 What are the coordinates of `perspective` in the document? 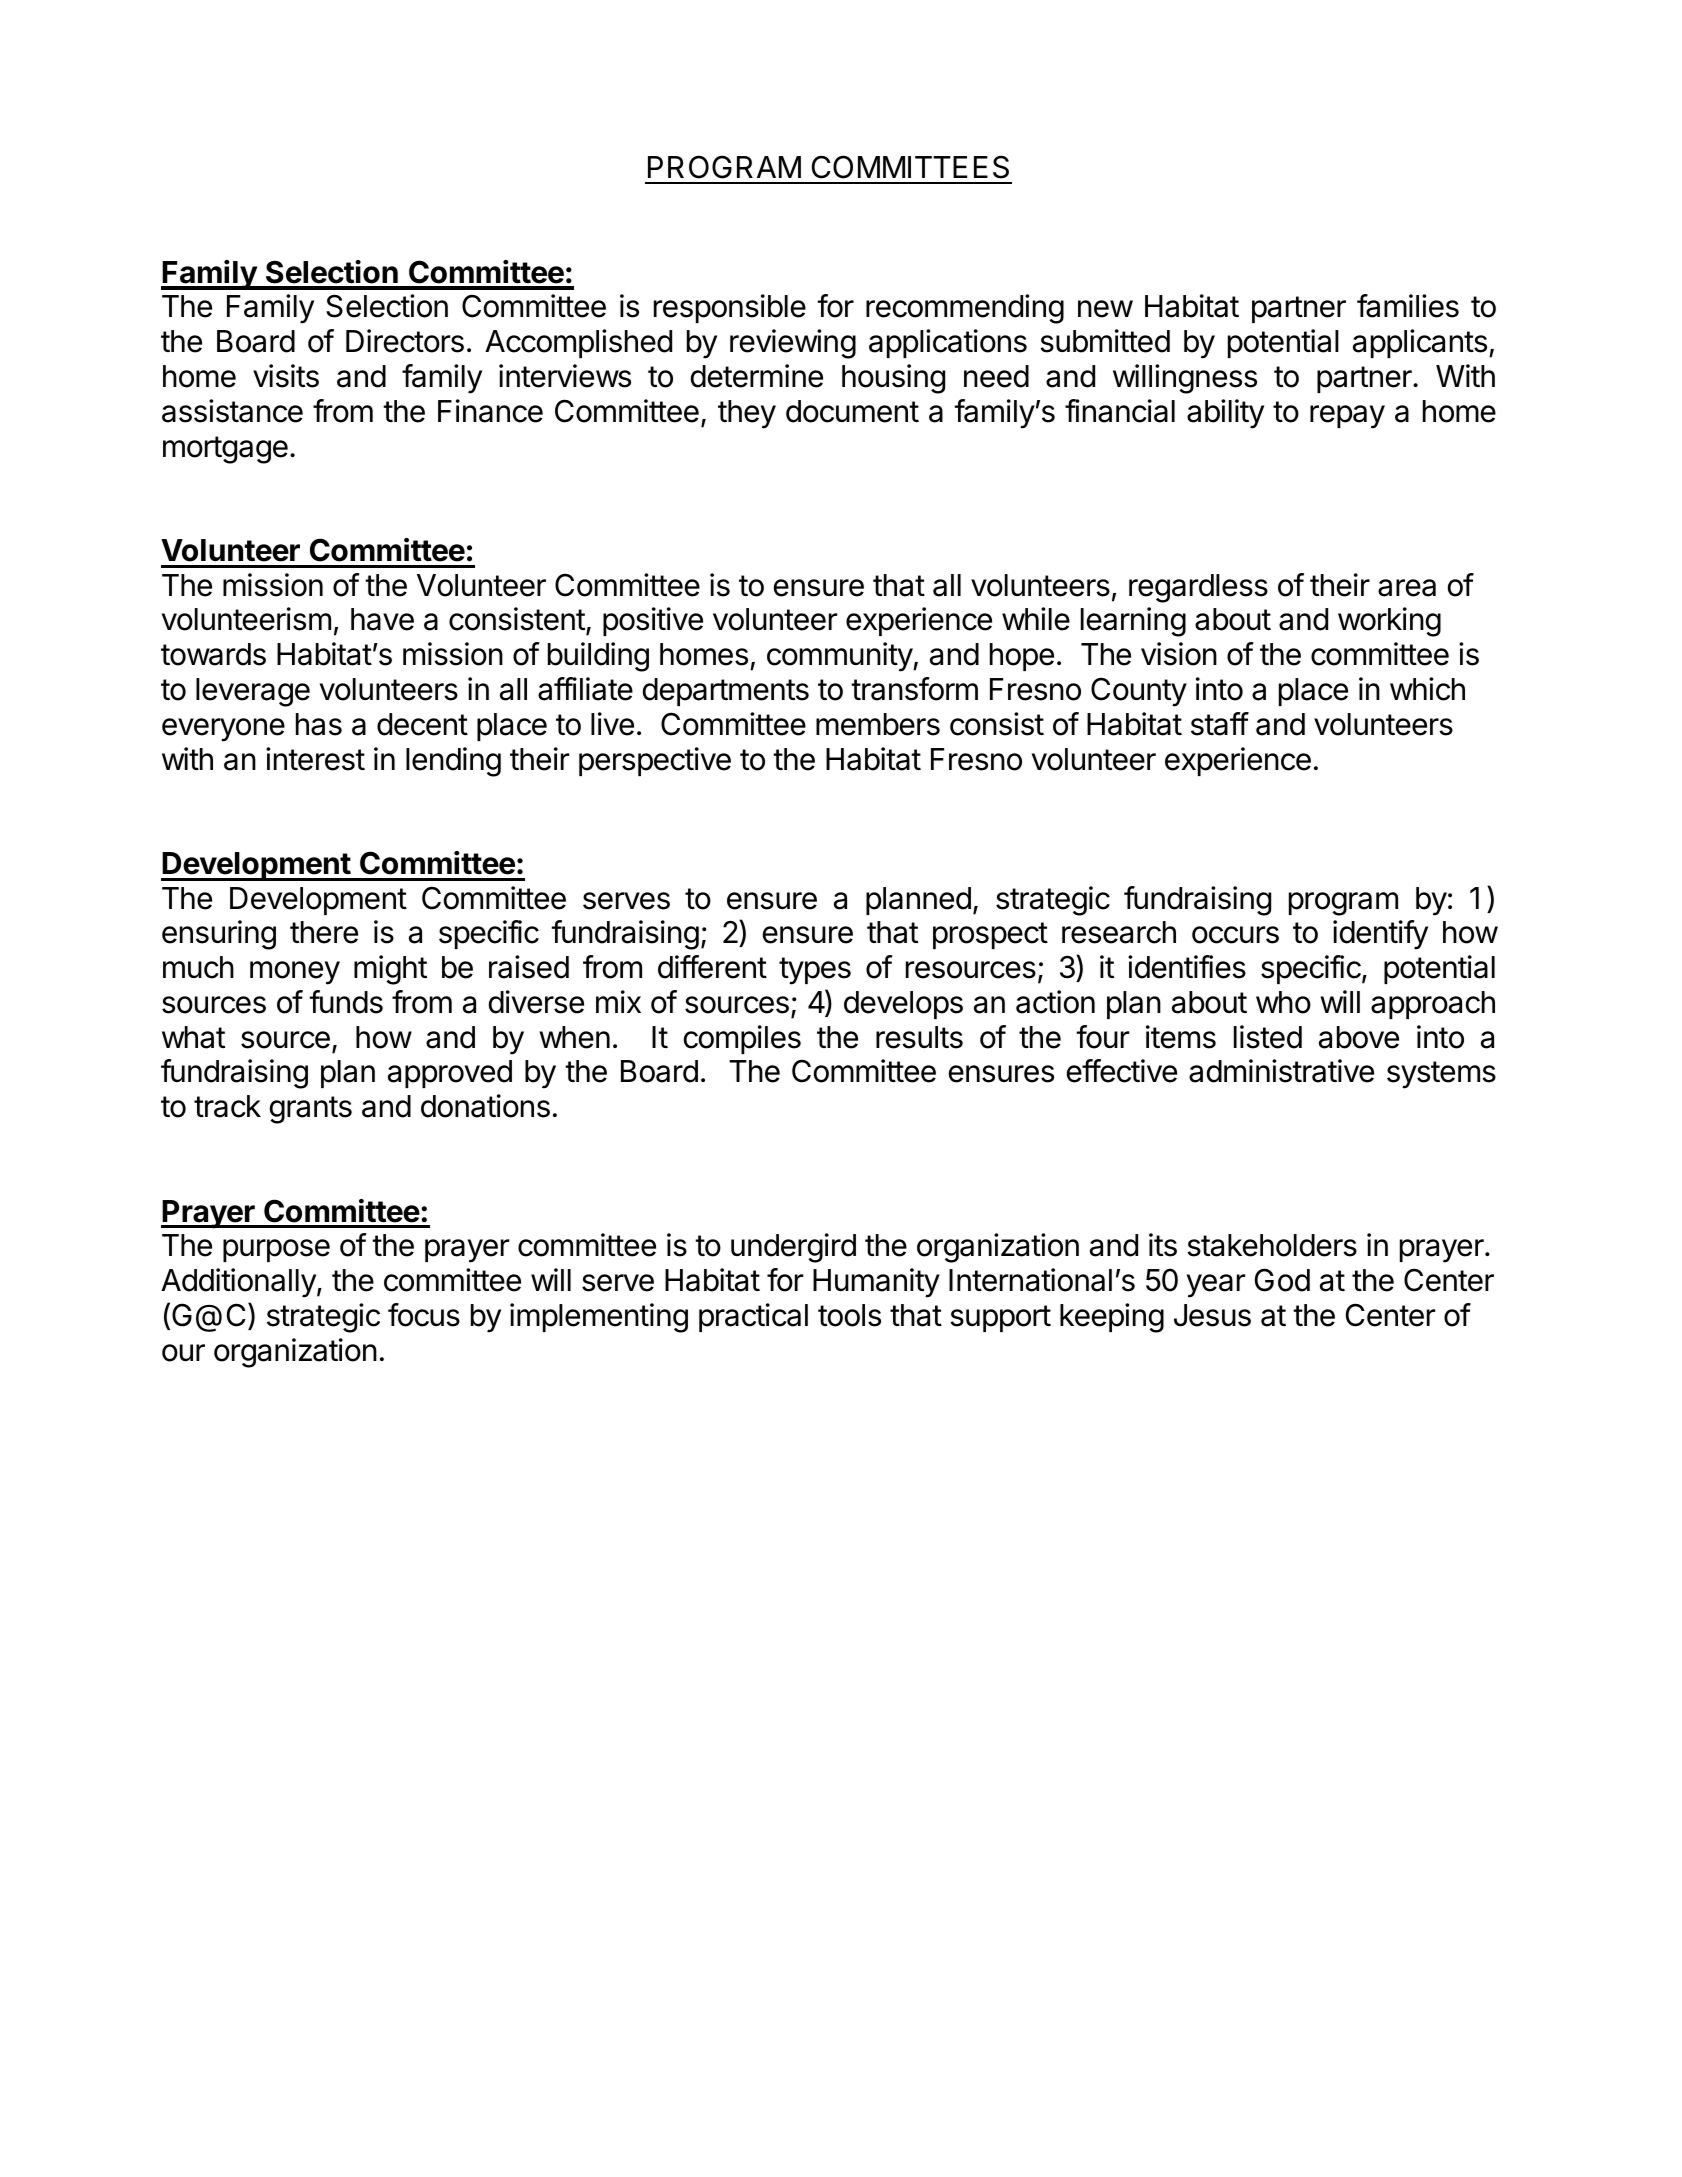 It's located at (655, 761).
